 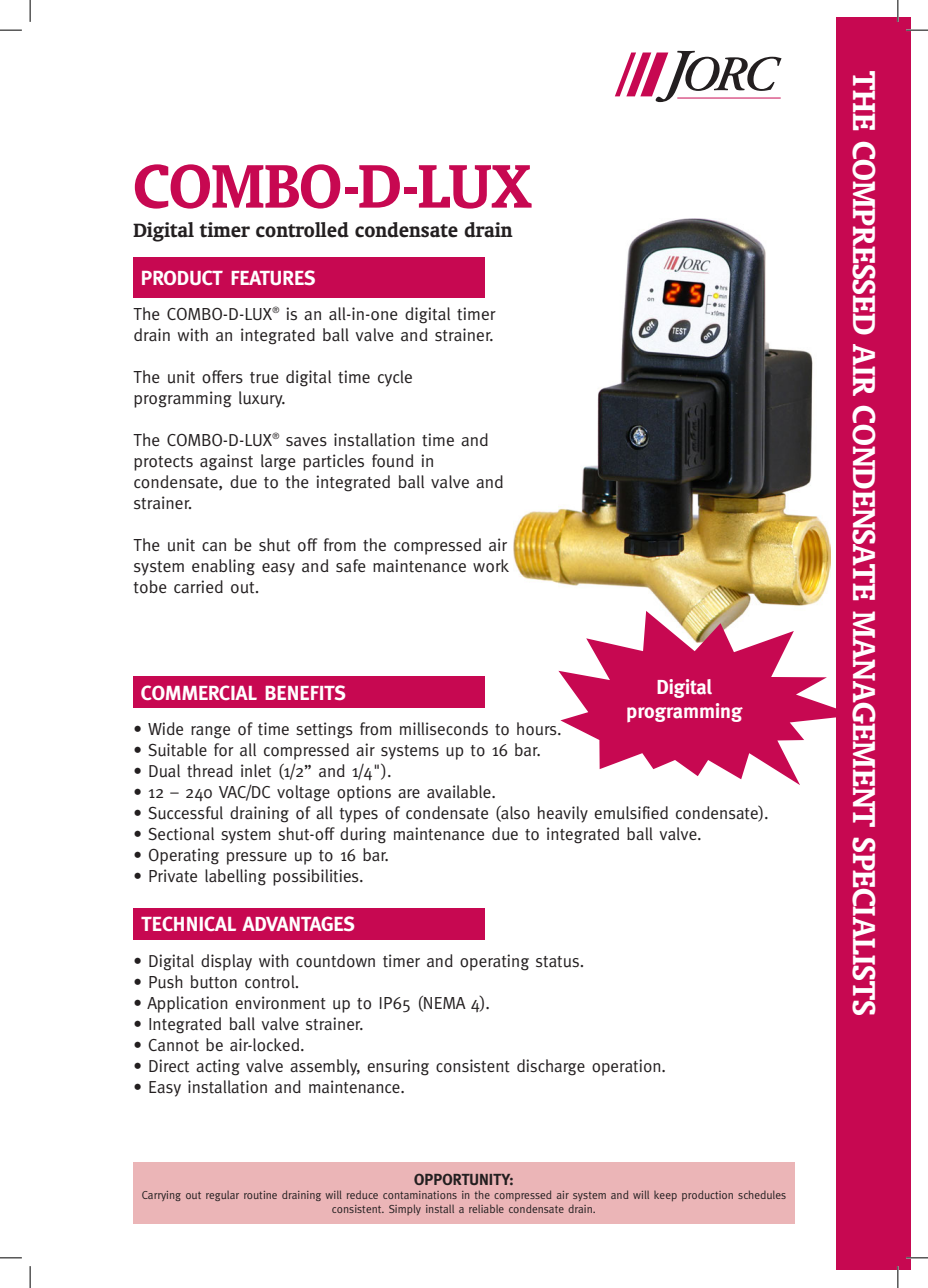 What do you see at coordinates (444, 729) in the image?
I see `milliseconds` at bounding box center [444, 729].
